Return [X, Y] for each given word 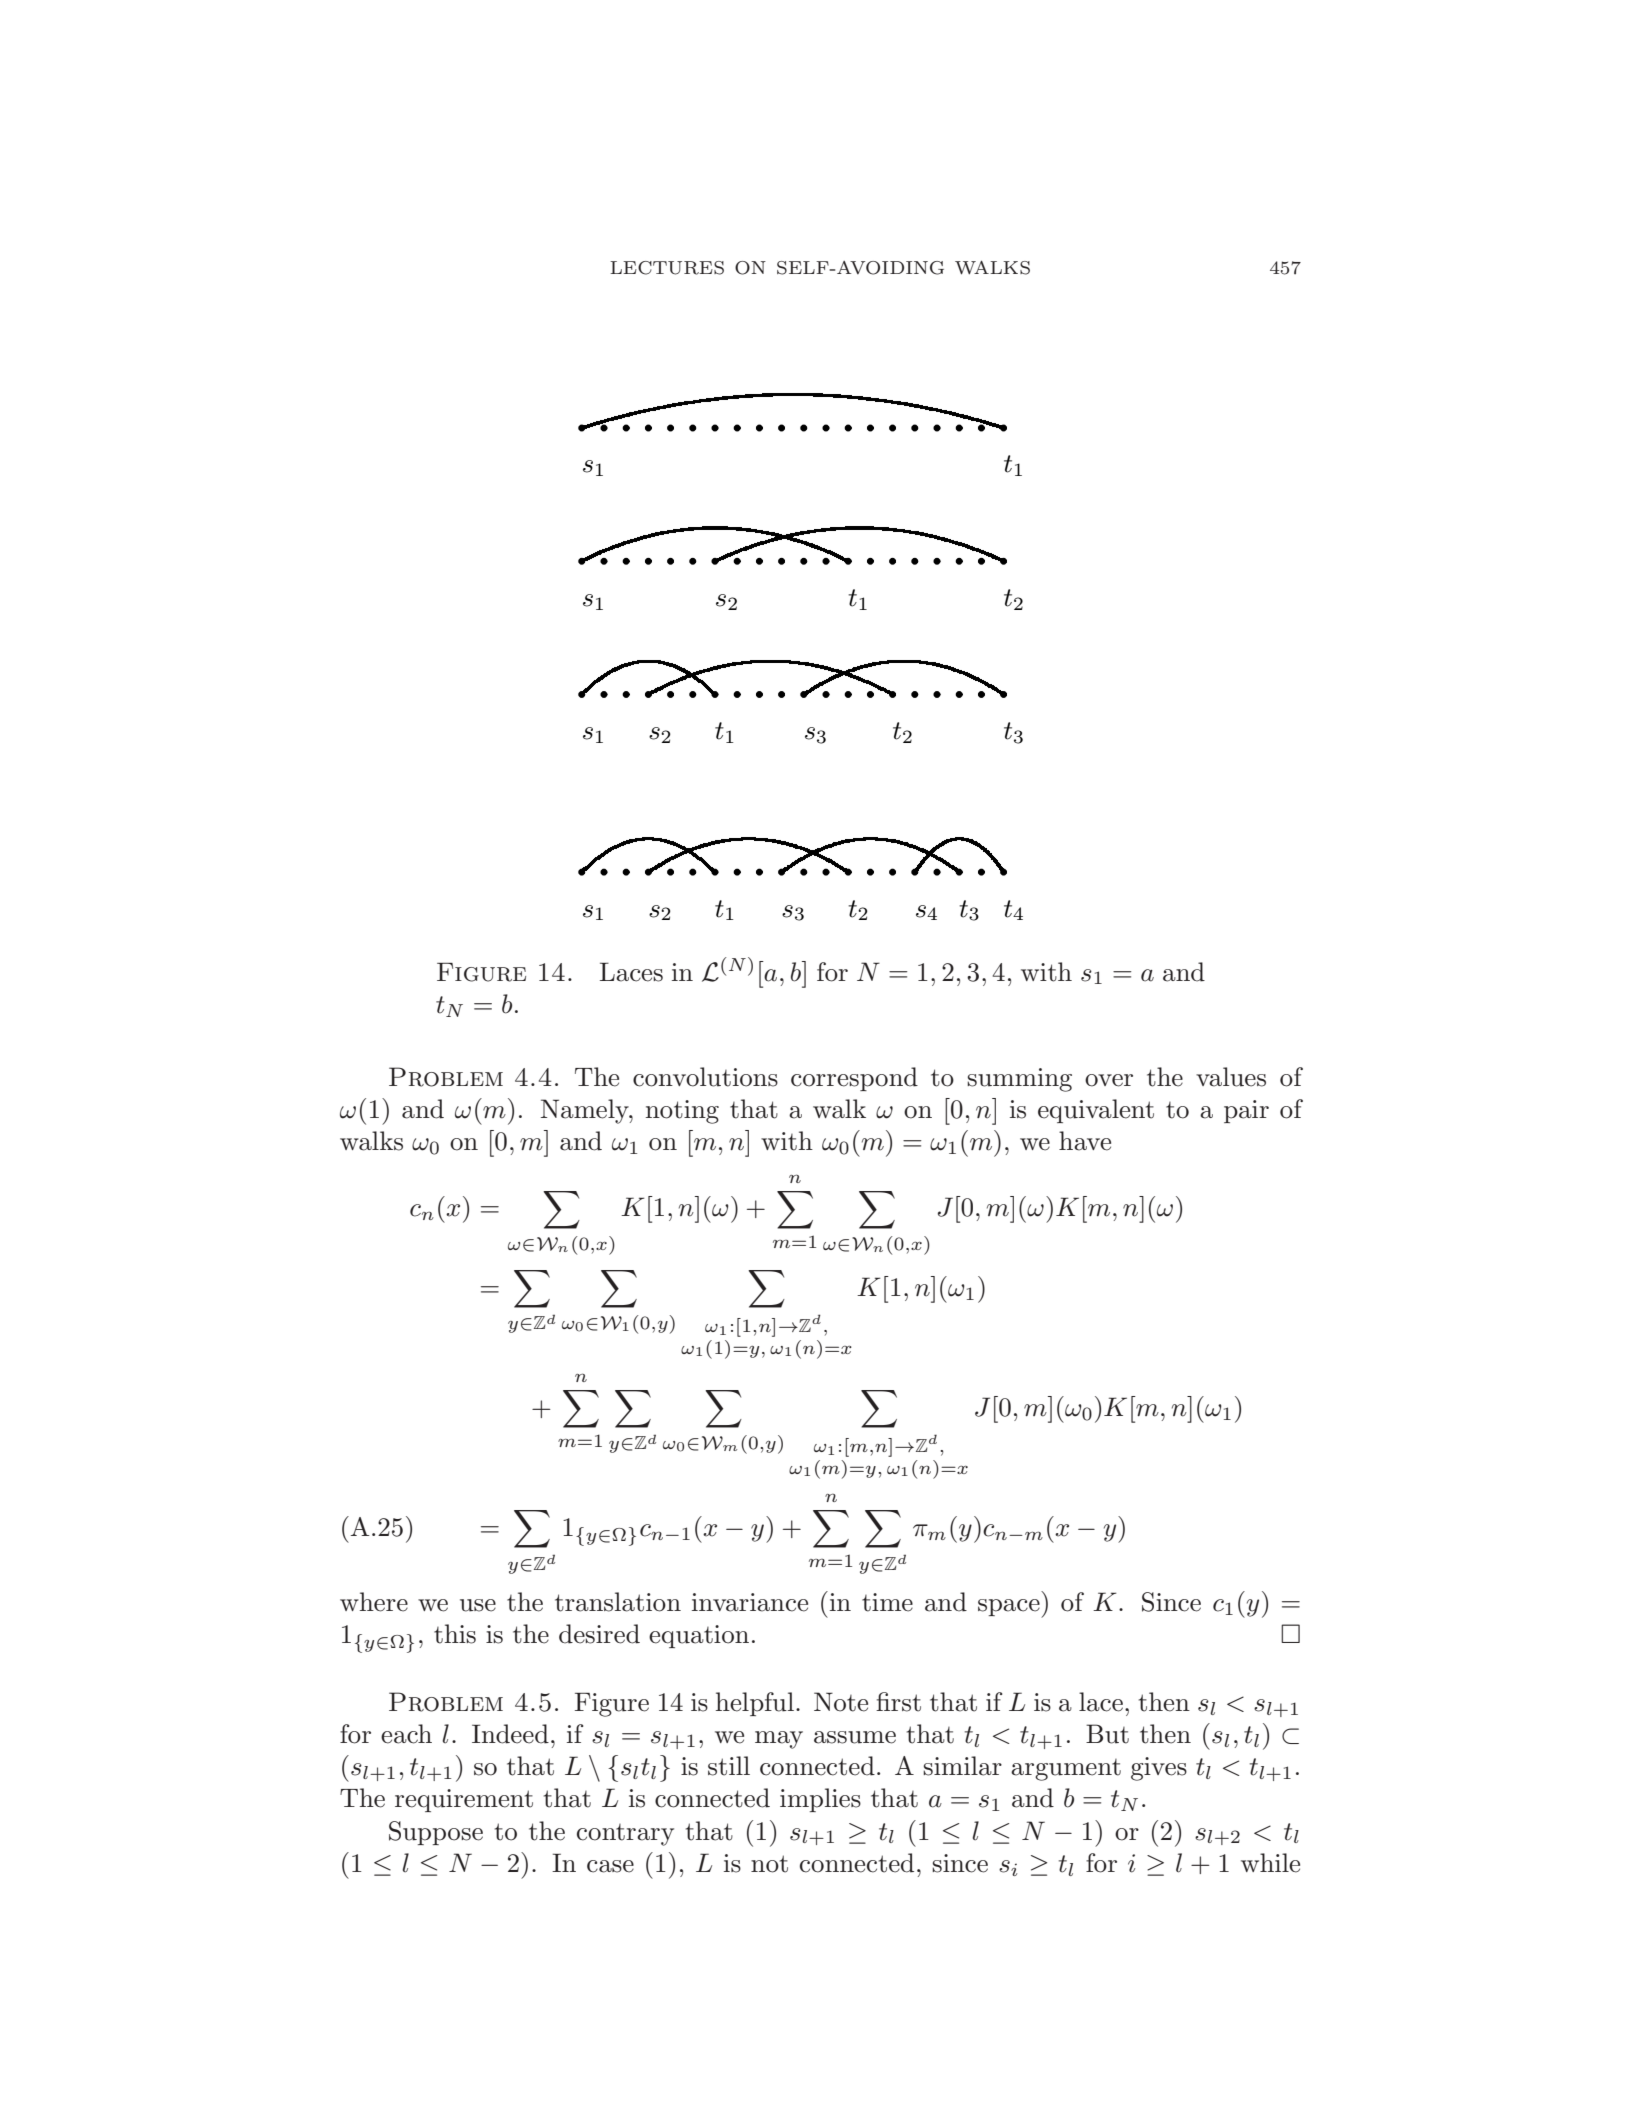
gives [1159, 1769]
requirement [464, 1800]
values [1231, 1077]
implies [820, 1800]
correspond [854, 1079]
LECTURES [667, 268]
